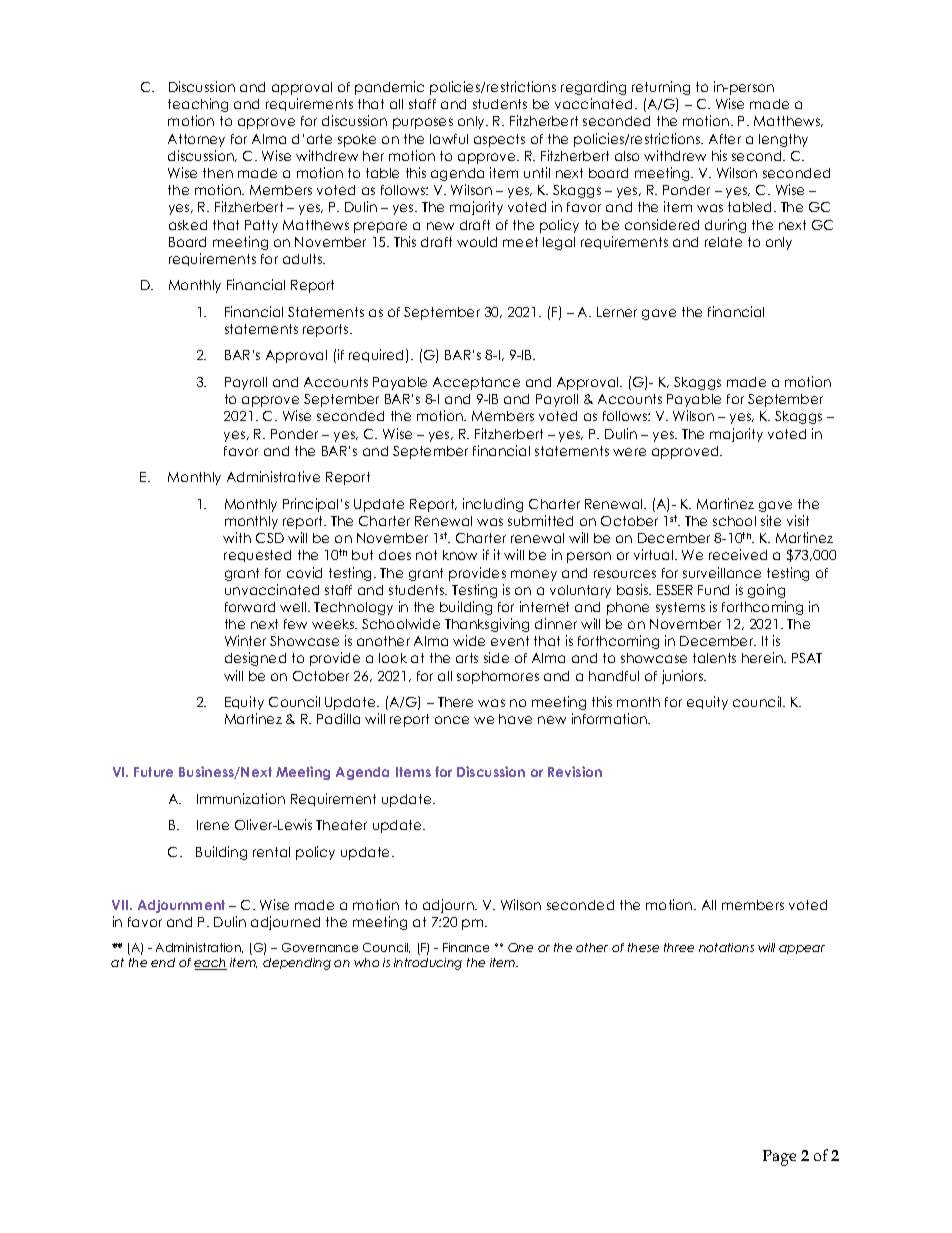 This screenshot has width=952, height=1233. I want to click on lawful, so click(449, 139).
